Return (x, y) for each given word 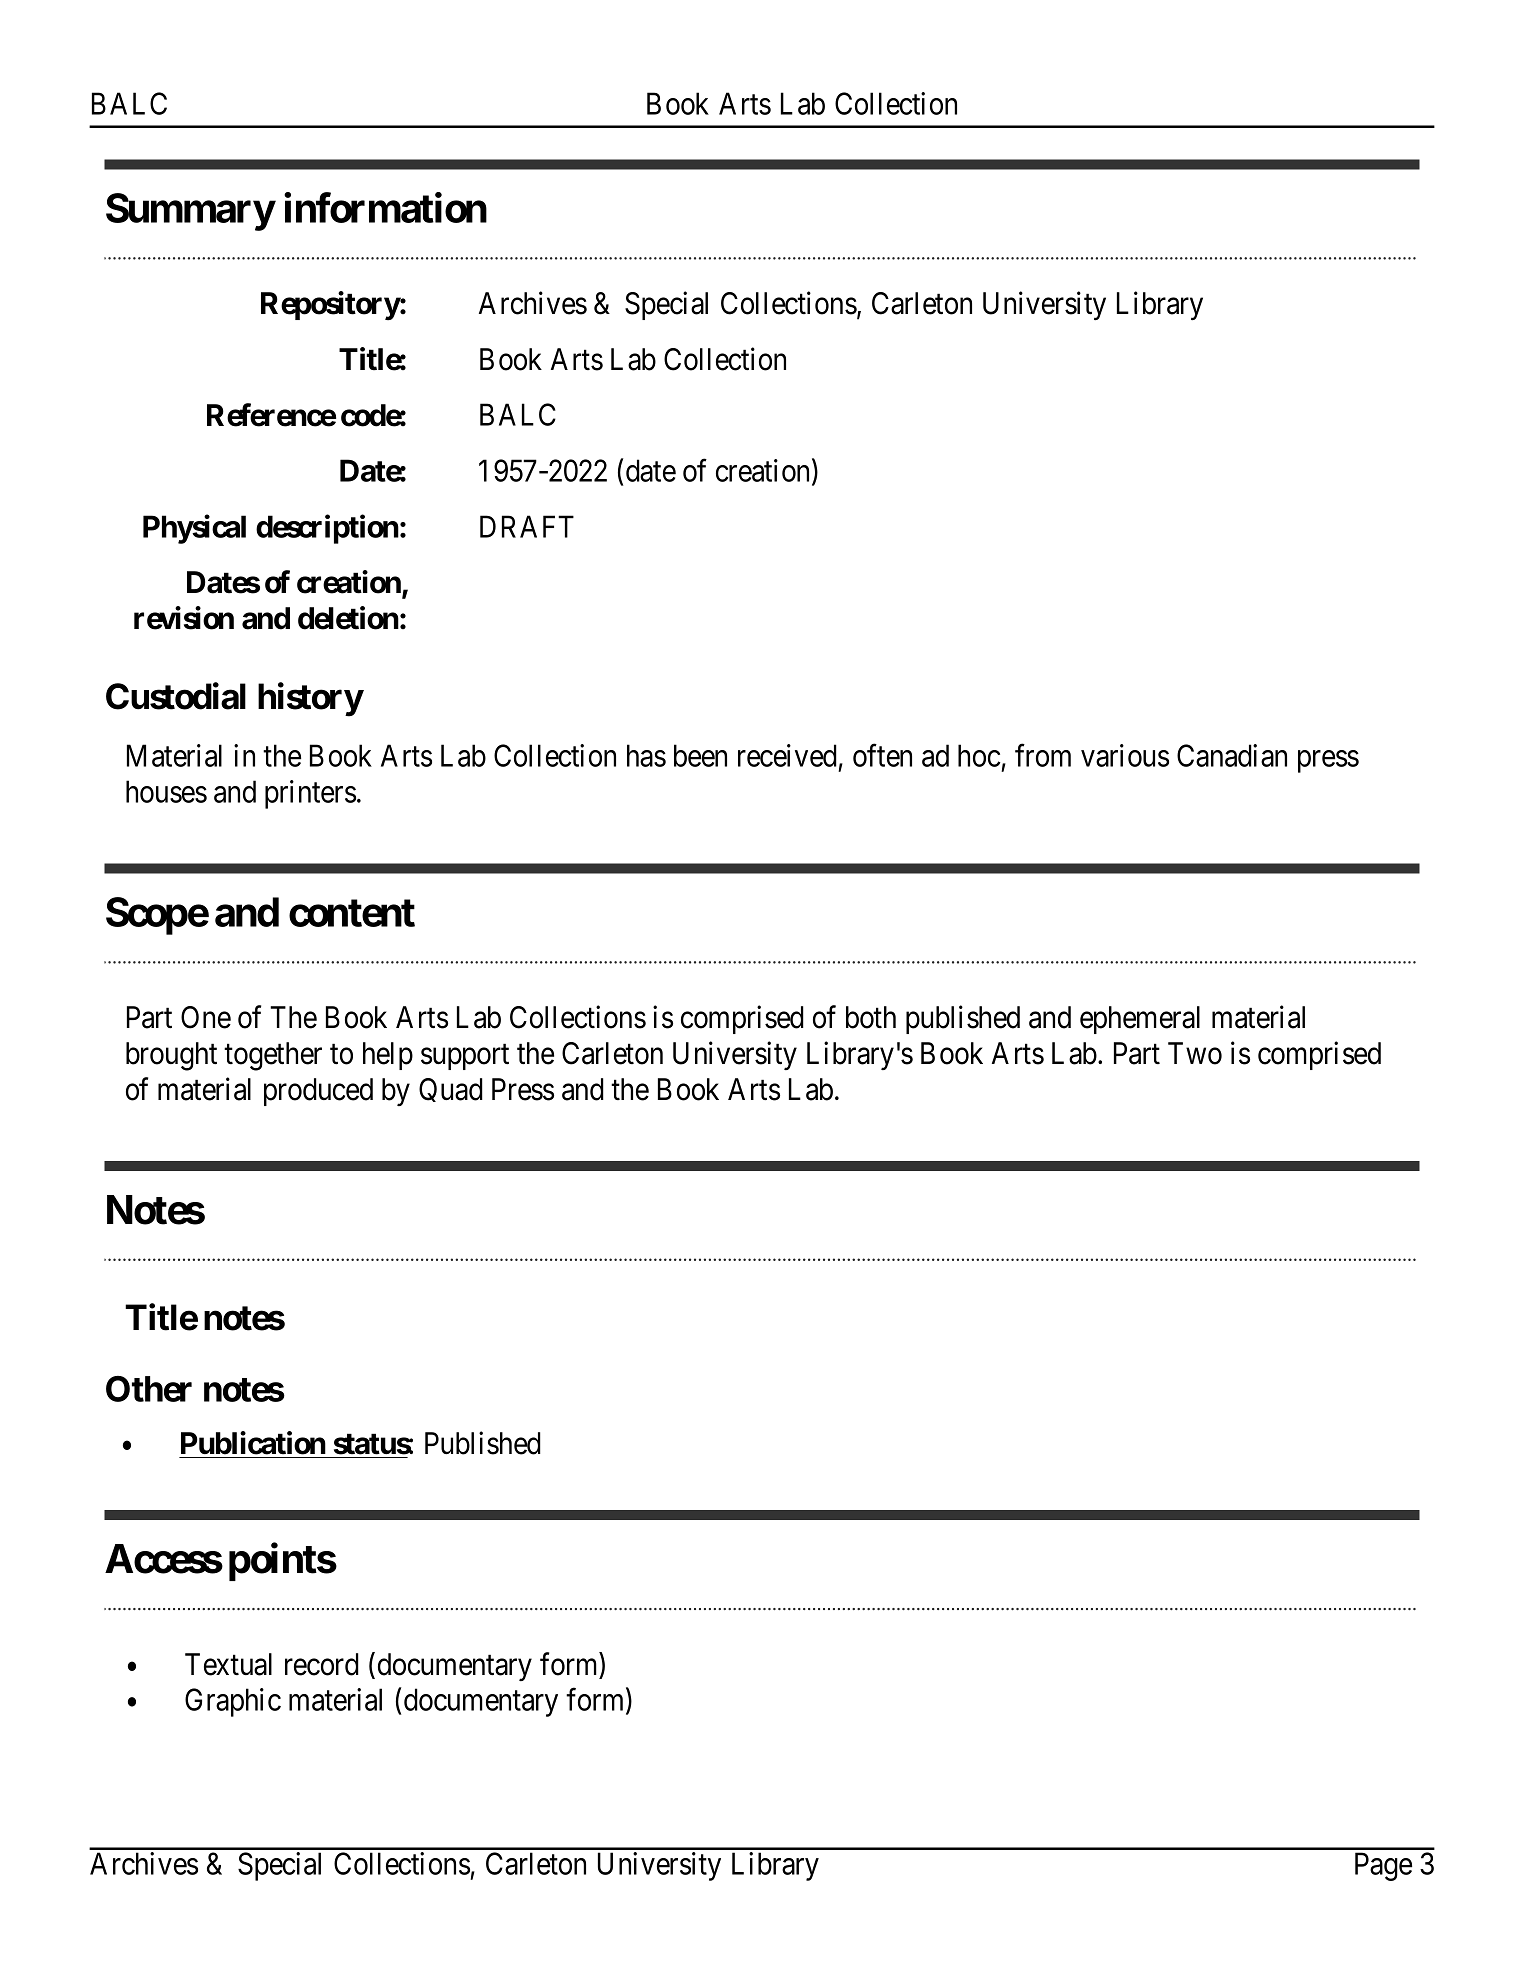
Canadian (1232, 755)
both (871, 1017)
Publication (253, 1443)
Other (149, 1389)
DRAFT (527, 526)
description (327, 529)
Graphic (233, 1702)
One (206, 1017)
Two (1195, 1053)
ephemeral (1140, 1020)
